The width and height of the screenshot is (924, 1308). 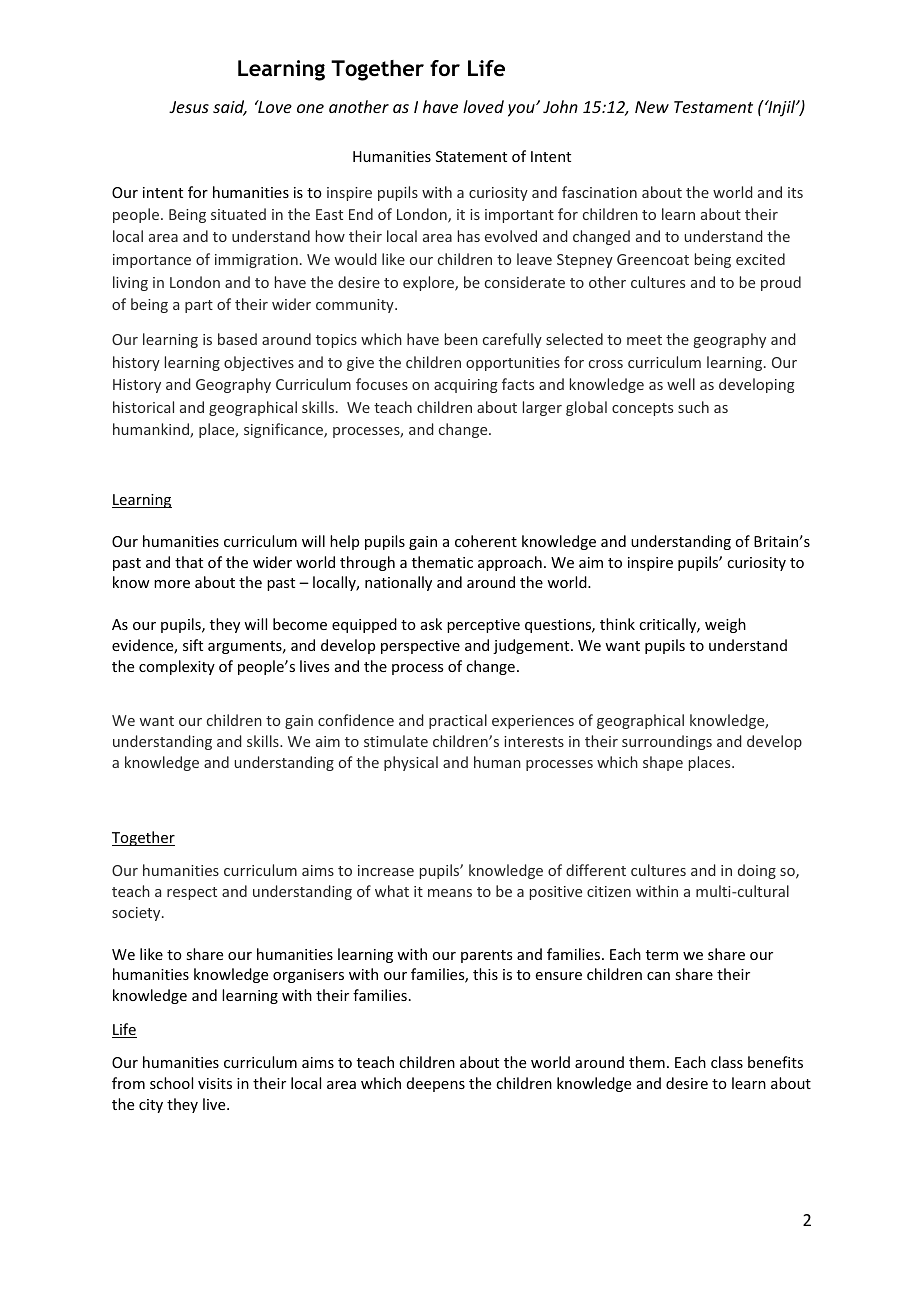 I want to click on Statement, so click(x=471, y=156).
